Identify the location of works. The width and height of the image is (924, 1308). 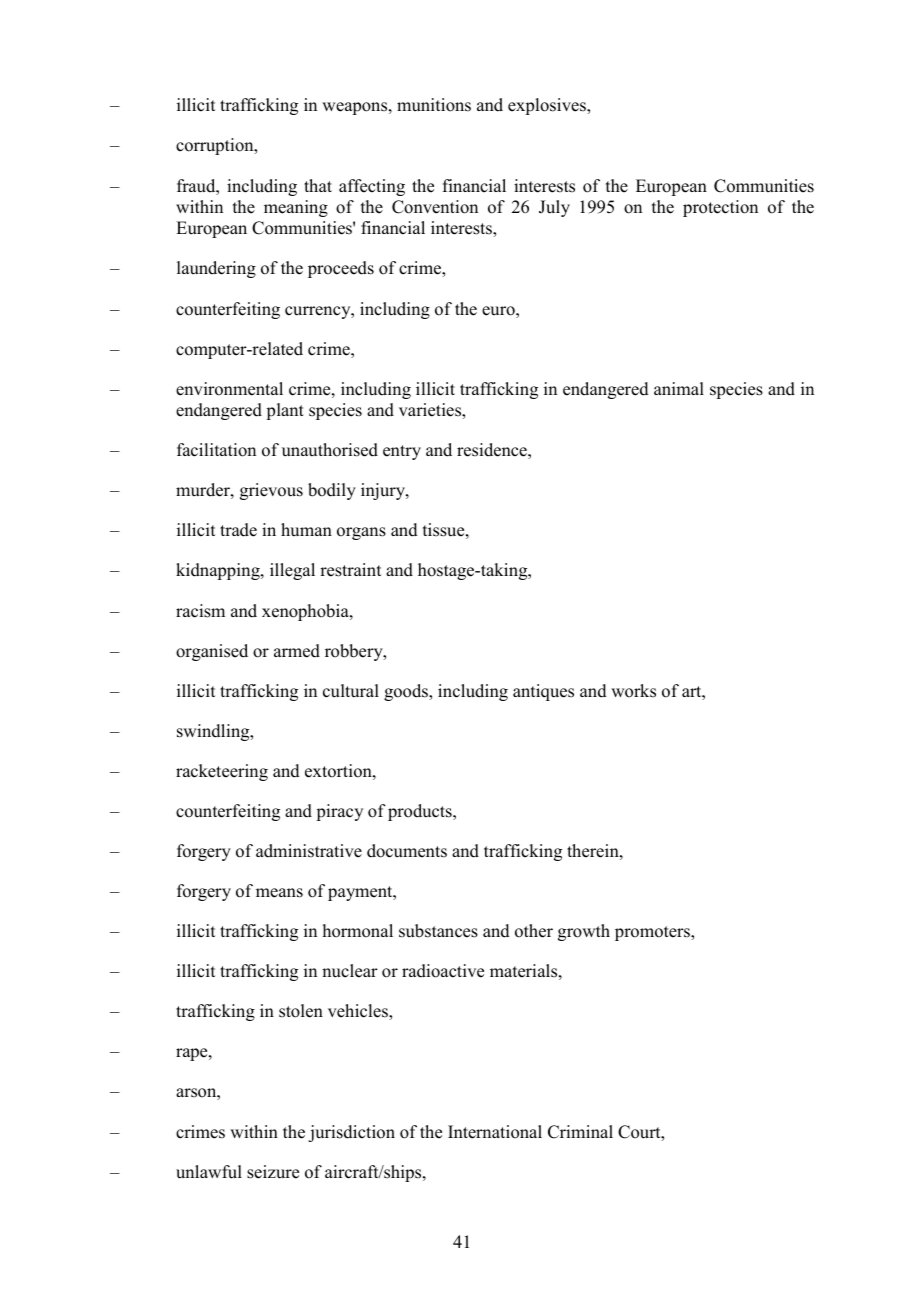
(633, 691).
